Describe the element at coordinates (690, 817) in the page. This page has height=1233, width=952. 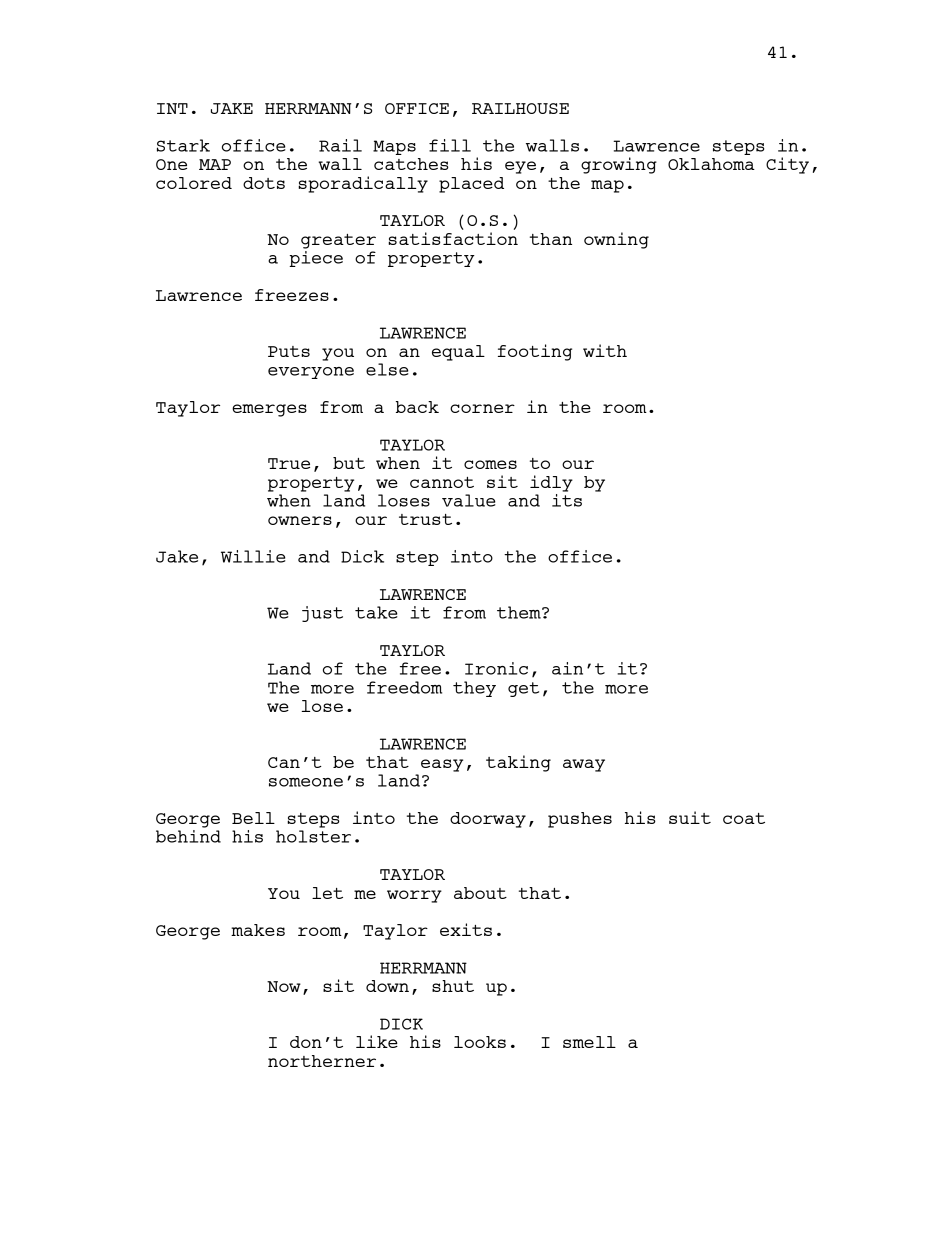
I see `suit` at that location.
